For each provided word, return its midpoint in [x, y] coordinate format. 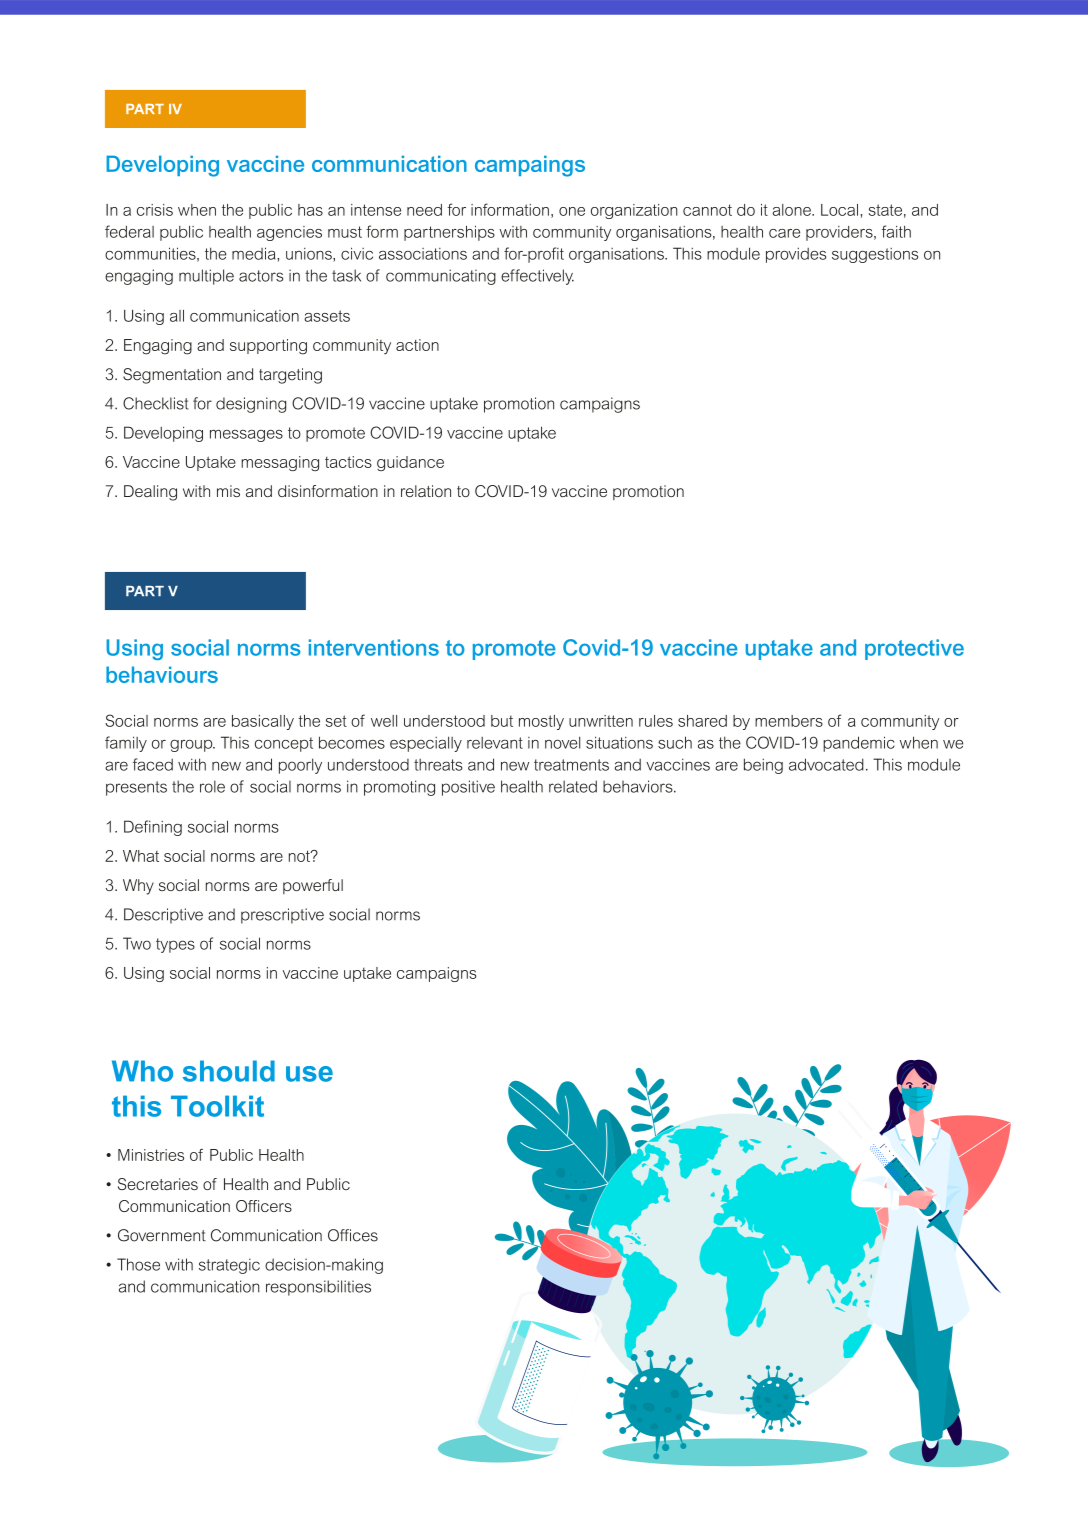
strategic [229, 1266]
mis [228, 491]
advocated [826, 764]
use [309, 1074]
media [255, 253]
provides [796, 255]
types [175, 945]
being [763, 766]
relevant [495, 743]
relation [426, 491]
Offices [353, 1235]
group [192, 746]
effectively [537, 277]
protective [914, 649]
